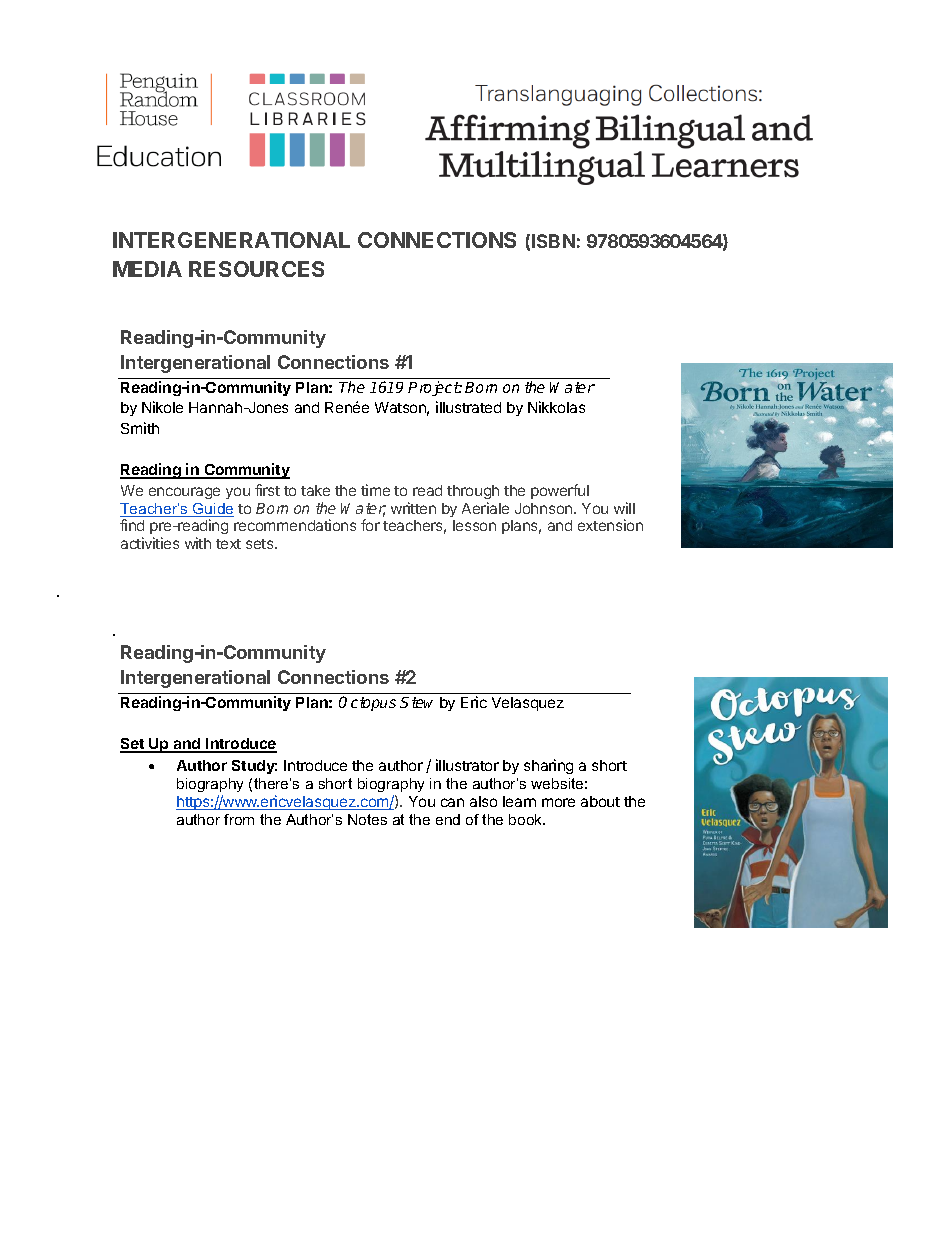 The image size is (952, 1233). Describe the element at coordinates (147, 269) in the screenshot. I see `MEDIA` at that location.
